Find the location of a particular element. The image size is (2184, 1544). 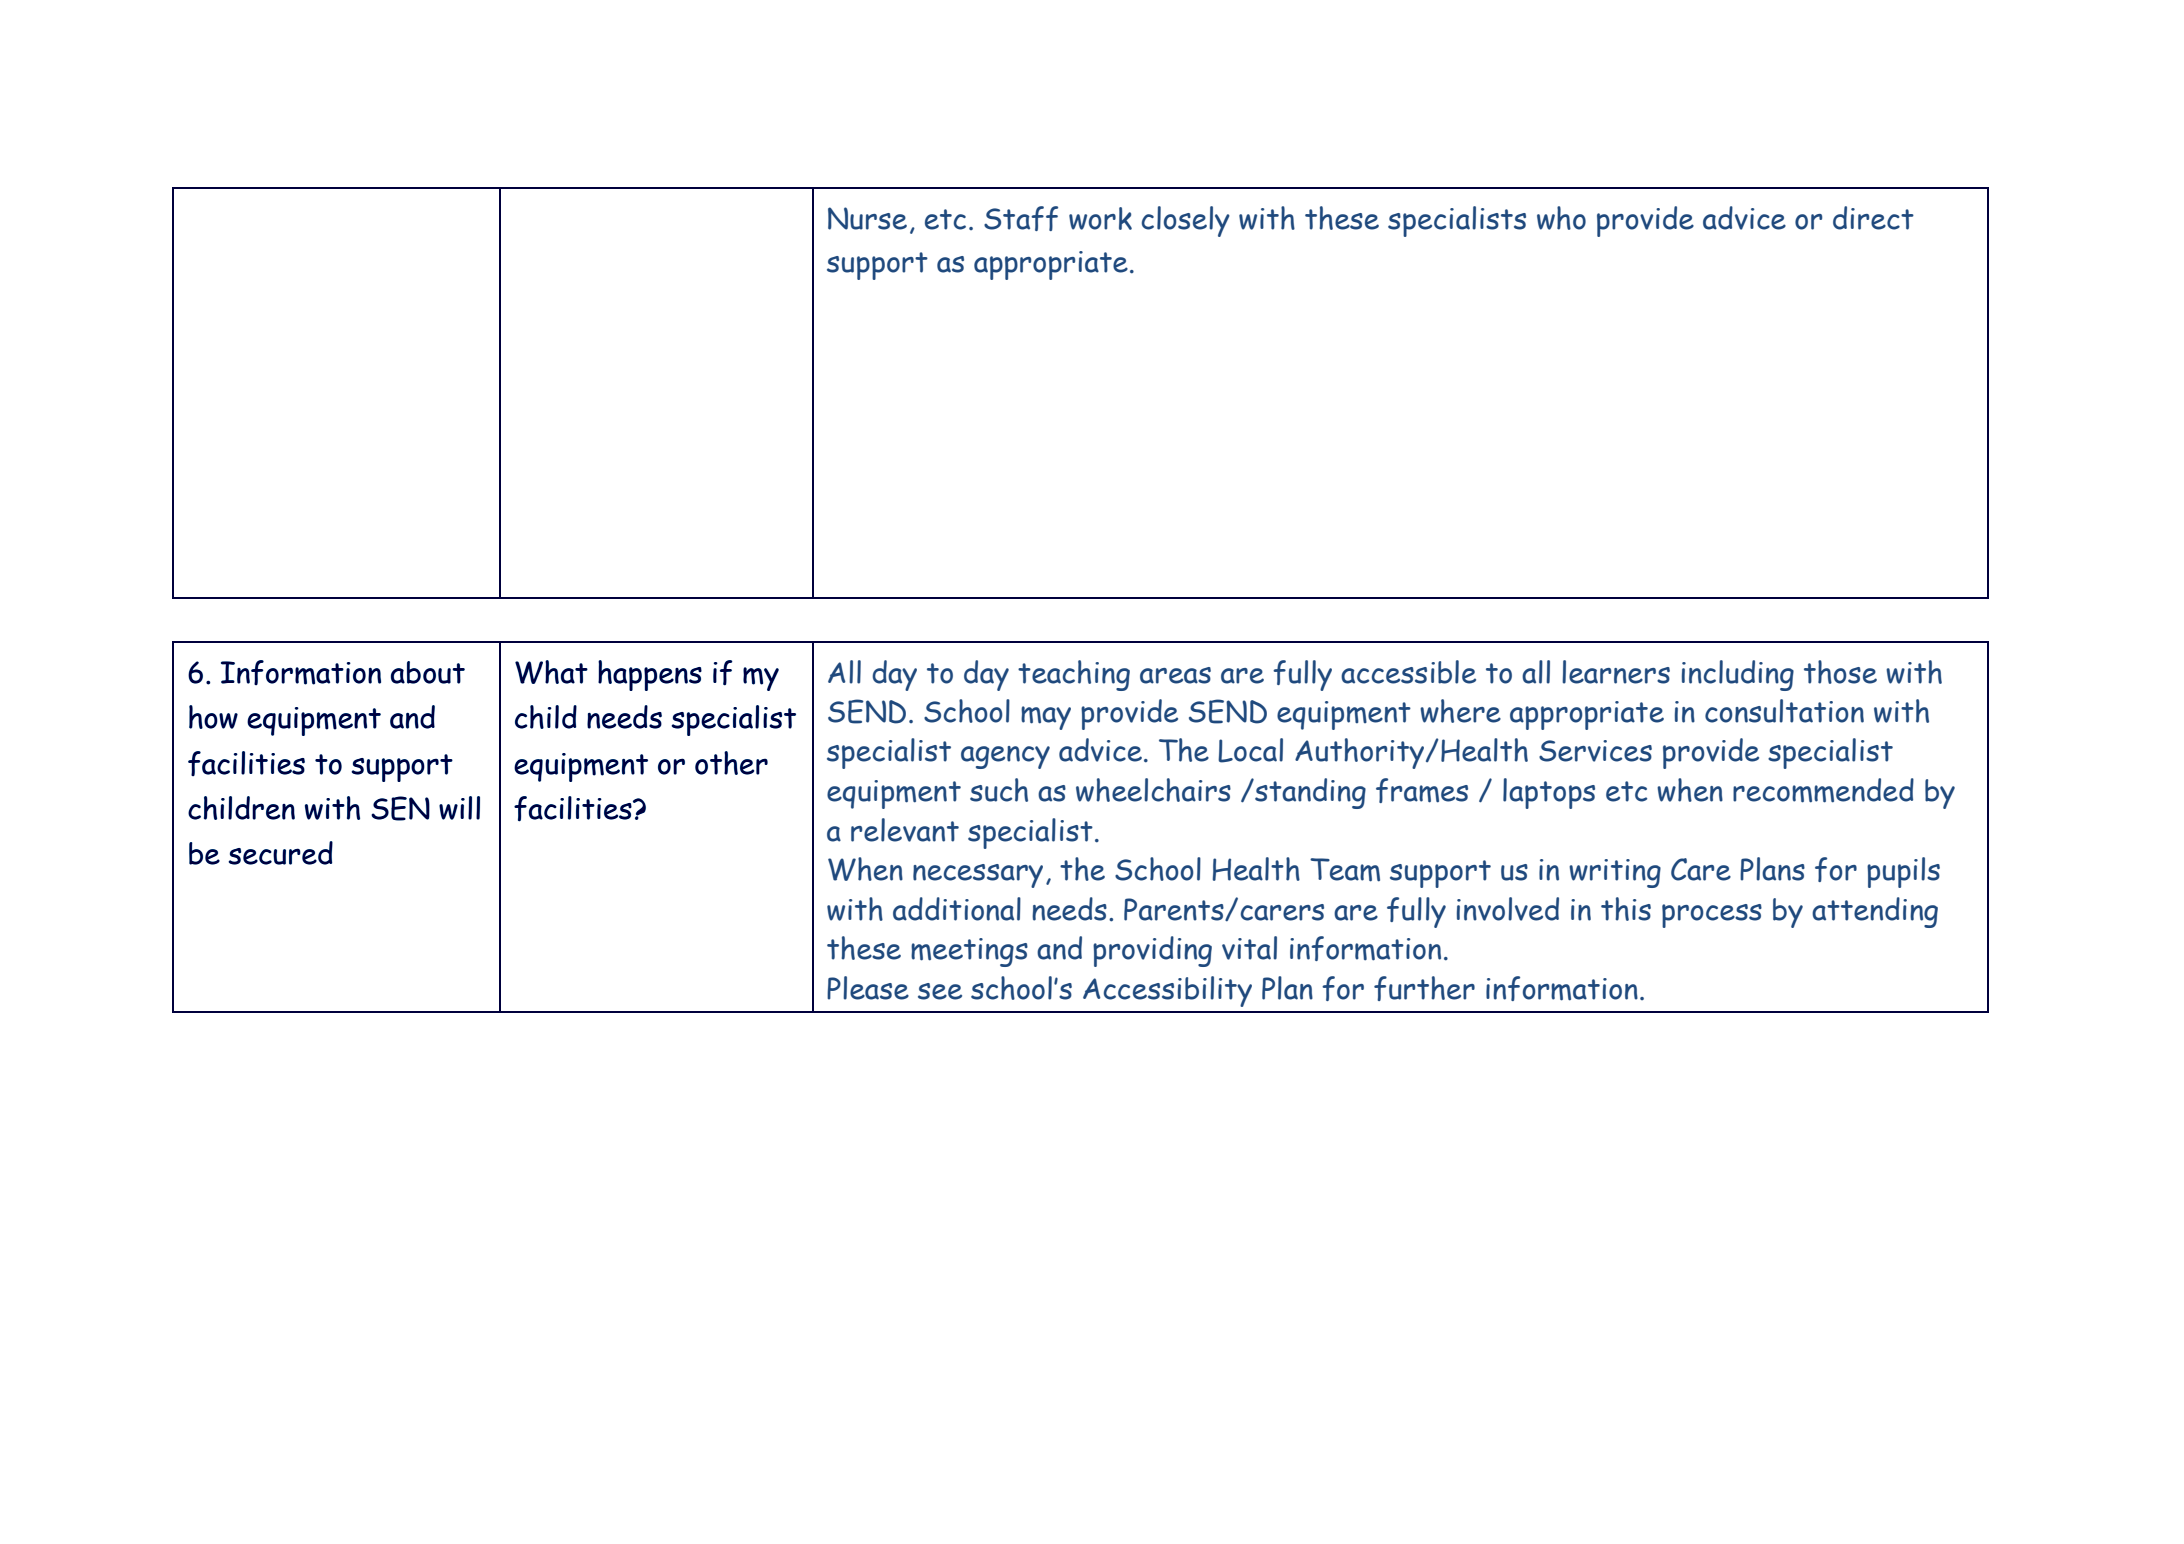

about is located at coordinates (428, 672).
